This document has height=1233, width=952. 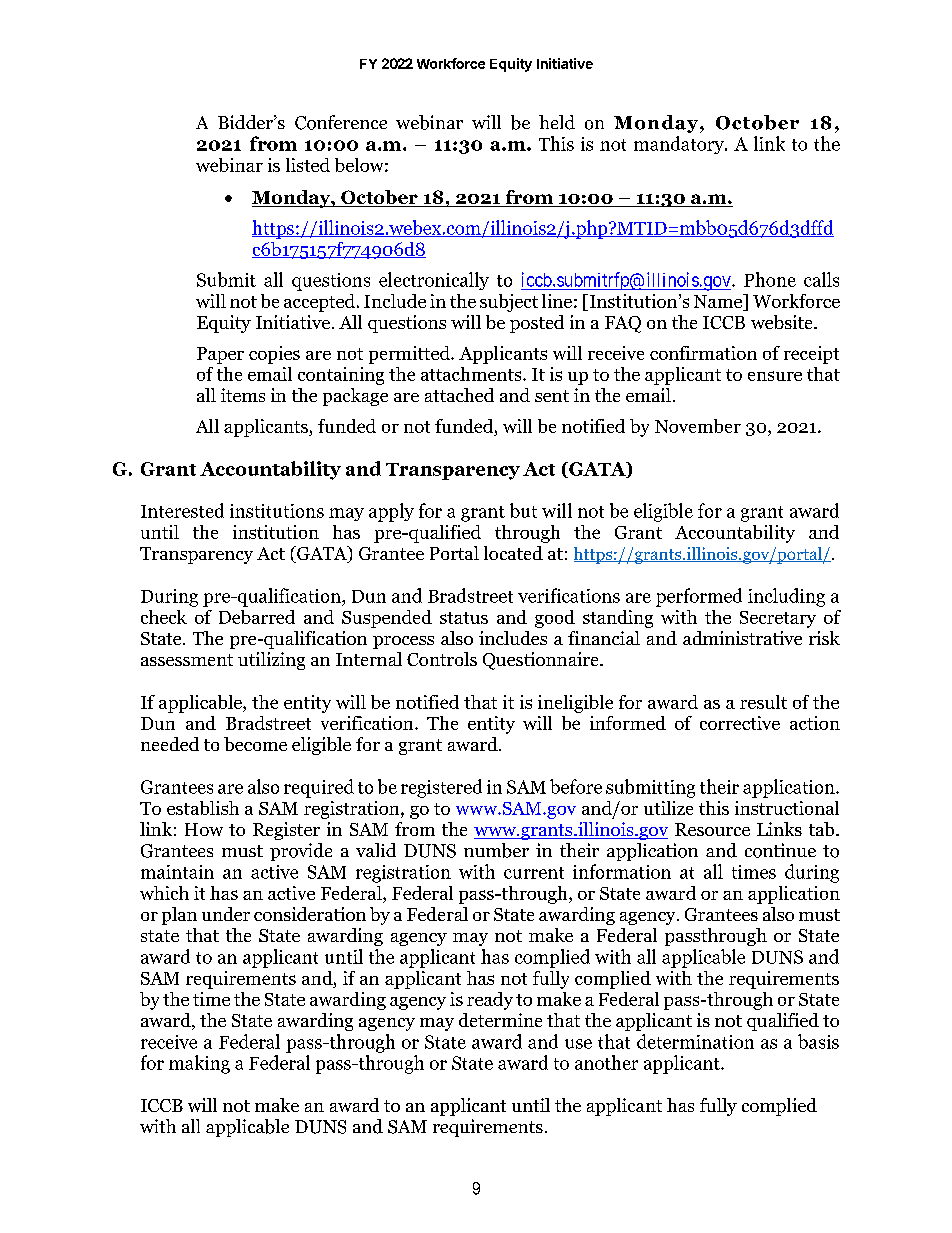 What do you see at coordinates (164, 617) in the document?
I see `check` at bounding box center [164, 617].
